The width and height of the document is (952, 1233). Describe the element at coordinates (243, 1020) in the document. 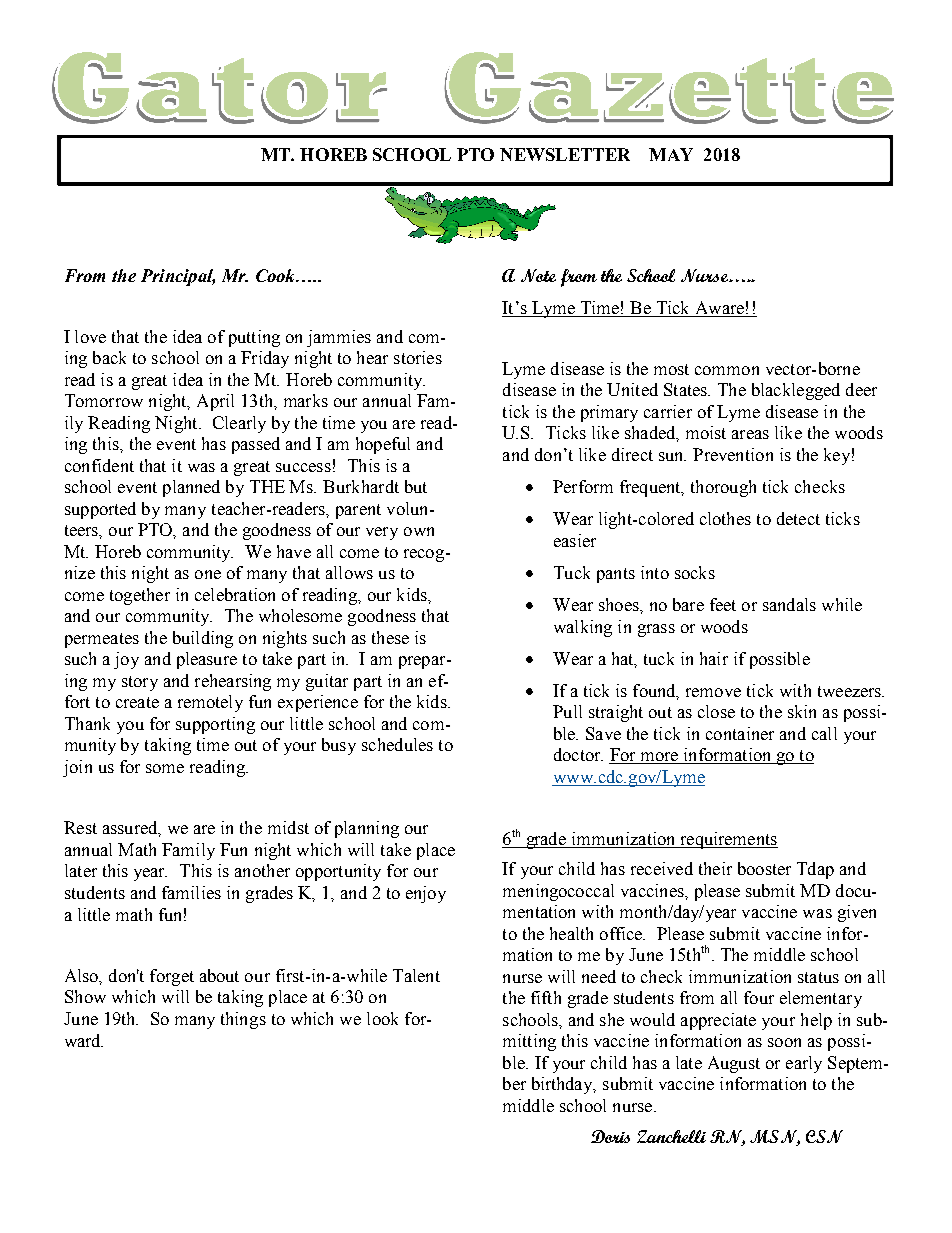

I see `things` at that location.
